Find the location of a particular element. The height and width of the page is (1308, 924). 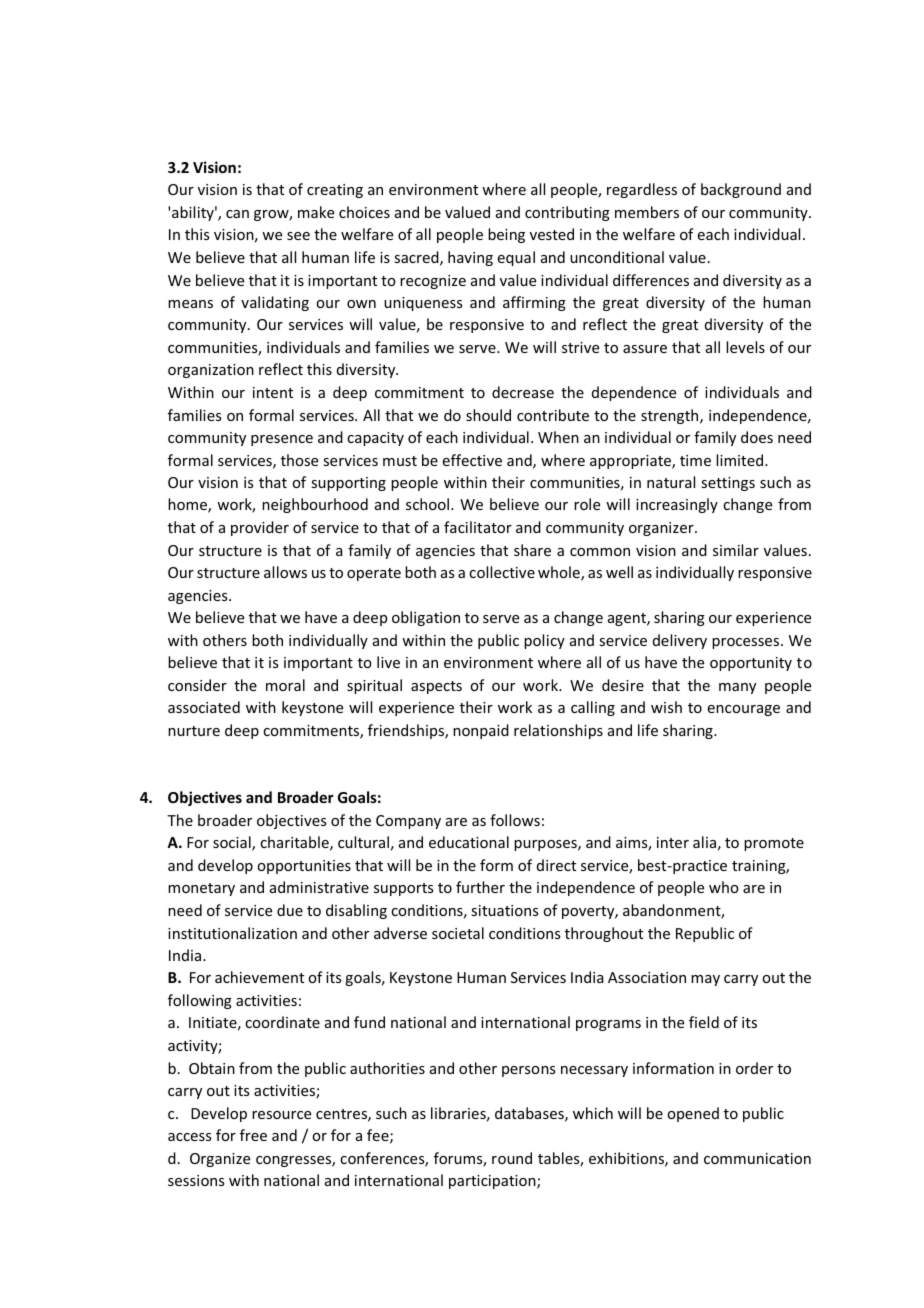

collective is located at coordinates (502, 572).
